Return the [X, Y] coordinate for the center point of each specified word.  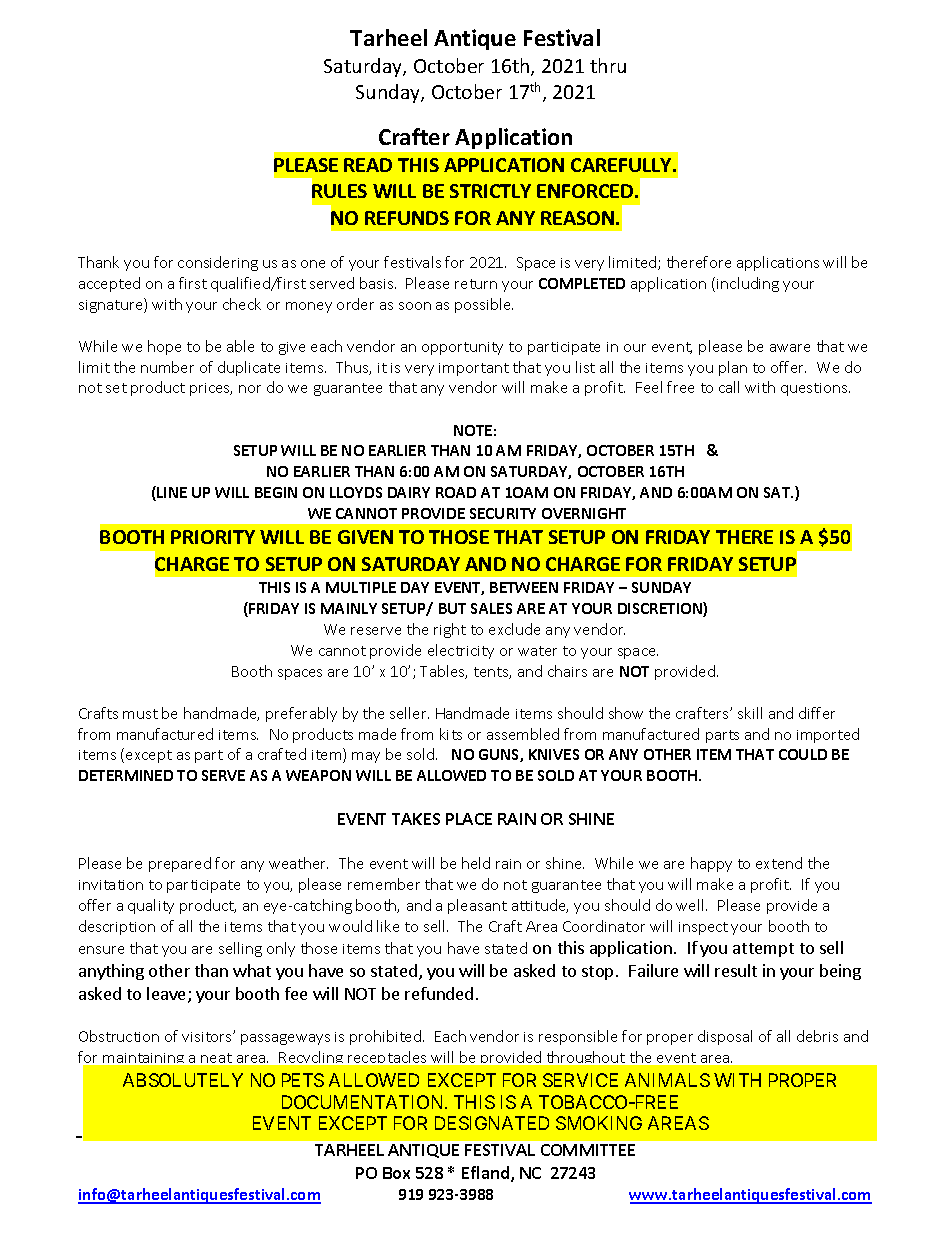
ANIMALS [667, 1080]
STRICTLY [490, 191]
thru [608, 65]
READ [368, 165]
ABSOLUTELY [183, 1080]
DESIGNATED [492, 1123]
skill [750, 713]
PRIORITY [213, 537]
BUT [452, 608]
